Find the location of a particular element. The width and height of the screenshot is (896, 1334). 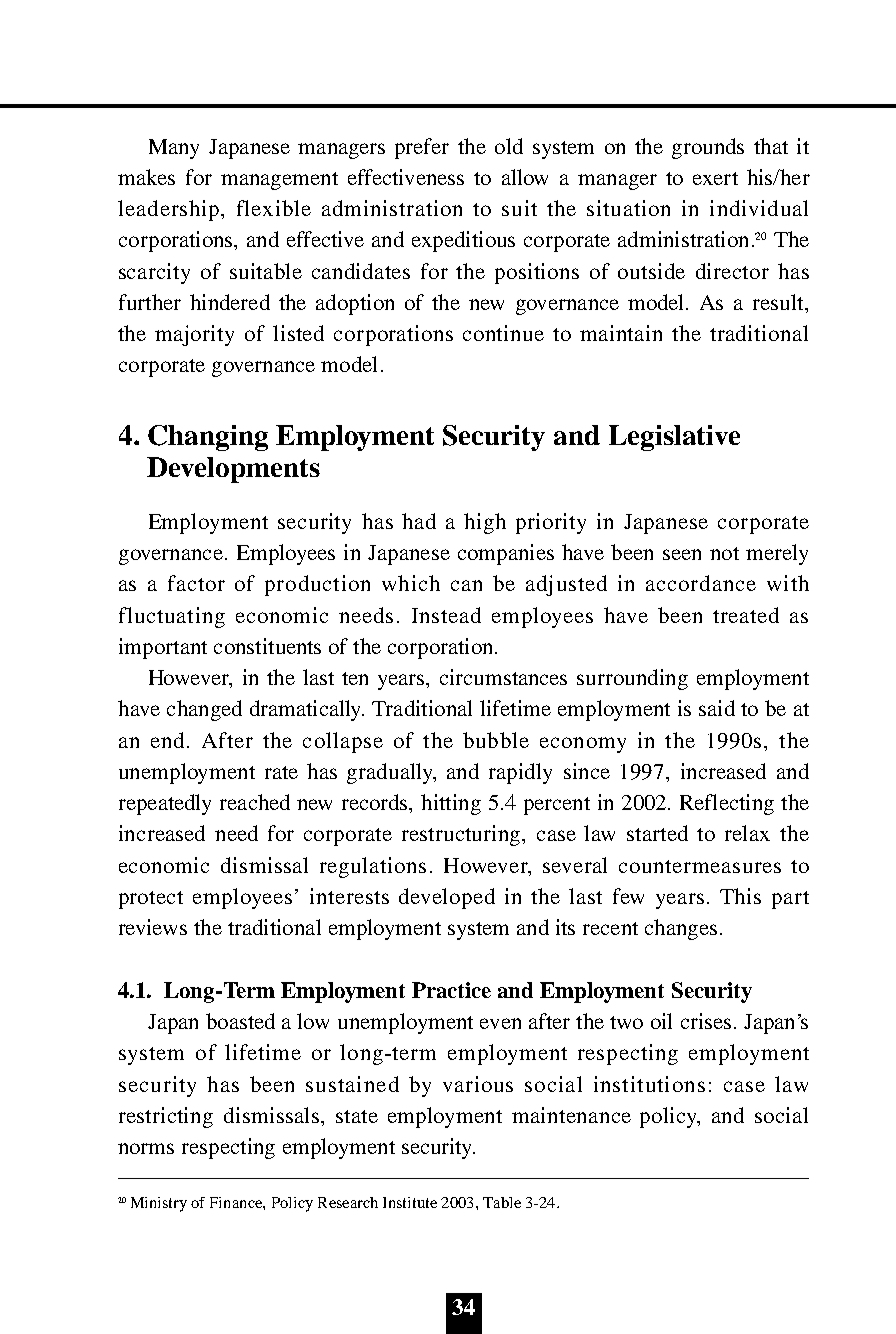

Institute is located at coordinates (410, 1202).
